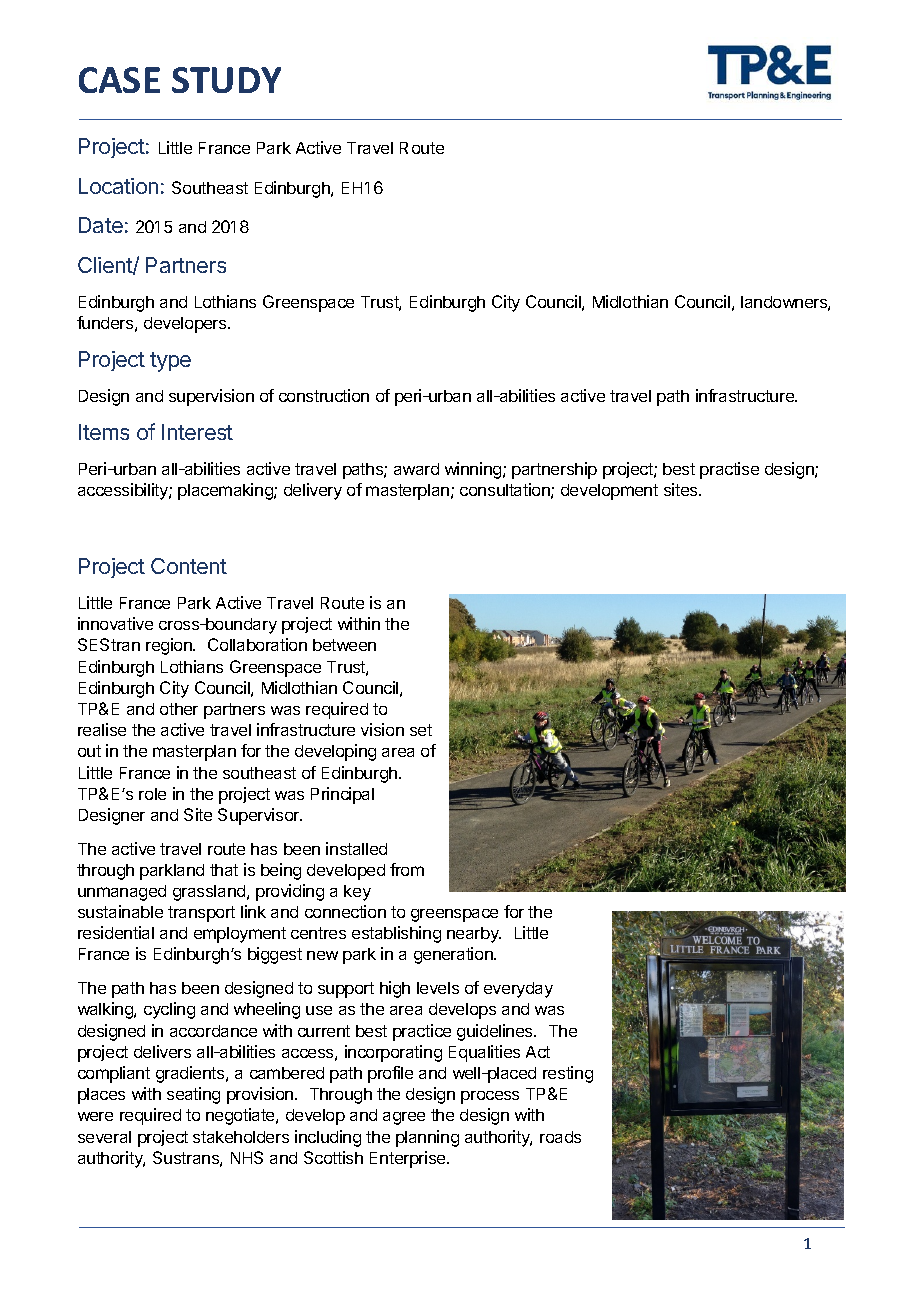 This screenshot has height=1308, width=924. What do you see at coordinates (474, 470) in the screenshot?
I see `winning` at bounding box center [474, 470].
